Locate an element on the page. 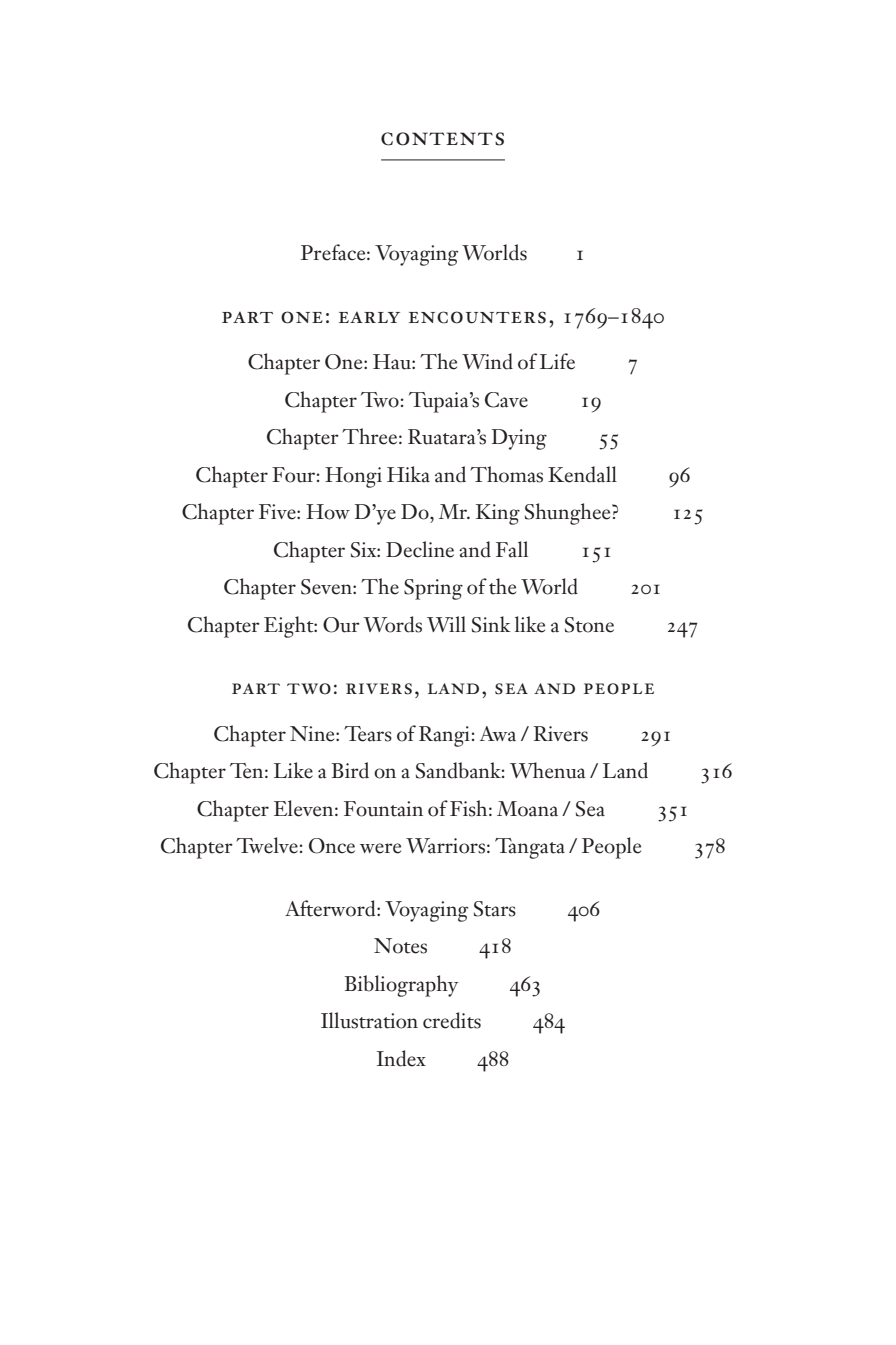 This image has width=896, height=1345. Dying is located at coordinates (519, 439).
